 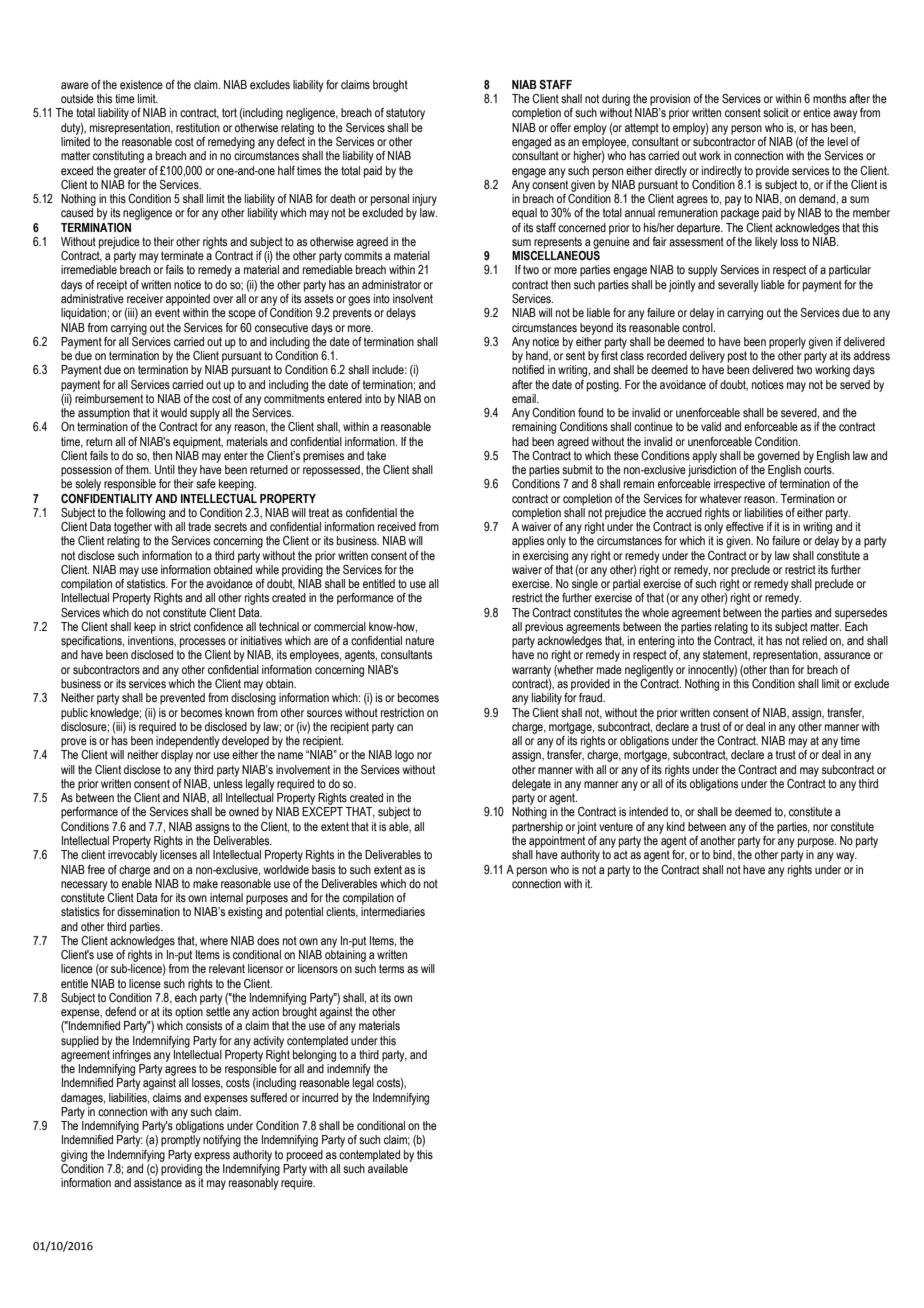 What do you see at coordinates (405, 114) in the screenshot?
I see `statutory` at bounding box center [405, 114].
